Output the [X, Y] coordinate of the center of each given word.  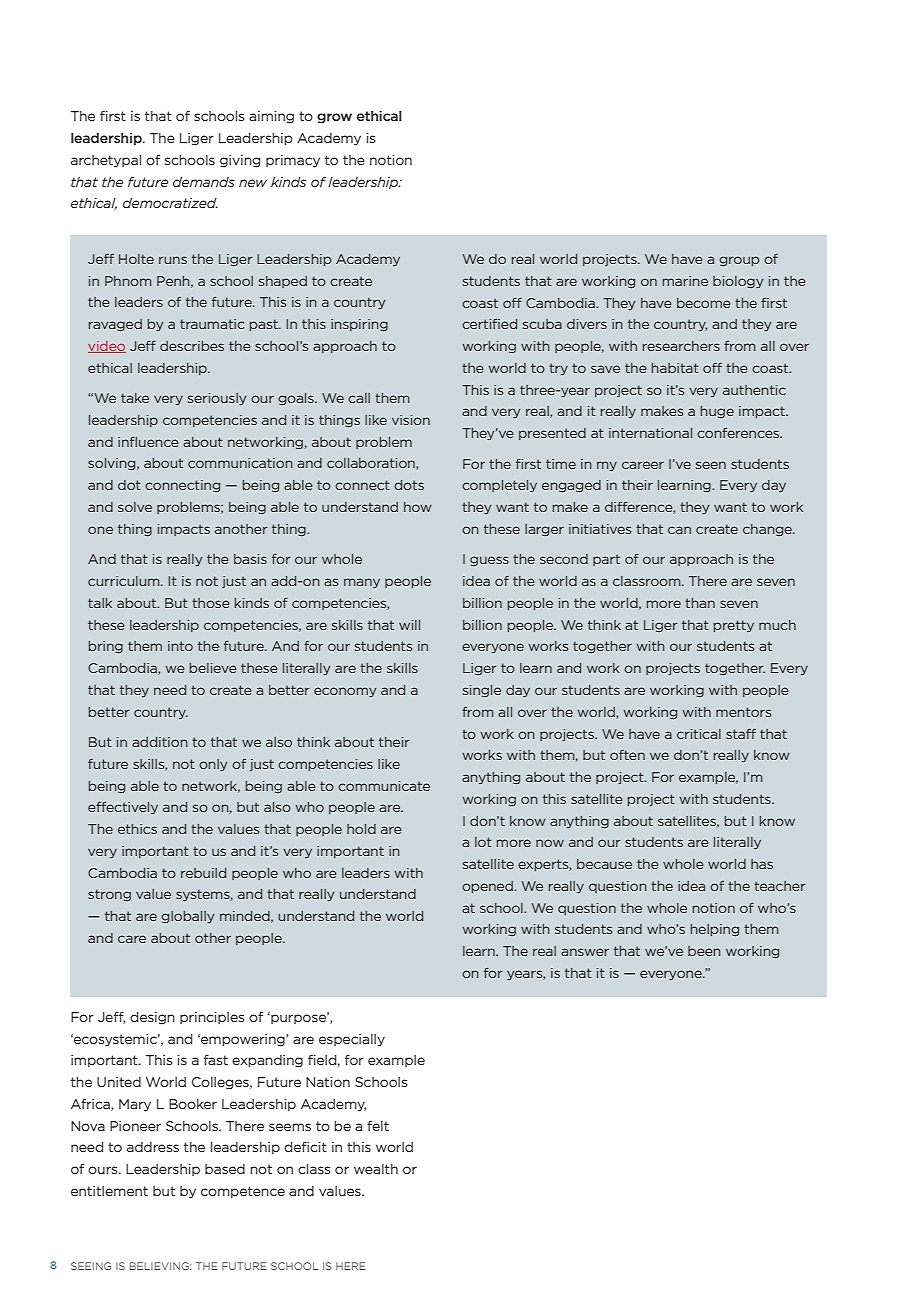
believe [213, 668]
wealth [376, 1169]
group [739, 261]
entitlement [109, 1191]
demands [204, 182]
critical [699, 734]
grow [334, 118]
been [704, 951]
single [482, 691]
